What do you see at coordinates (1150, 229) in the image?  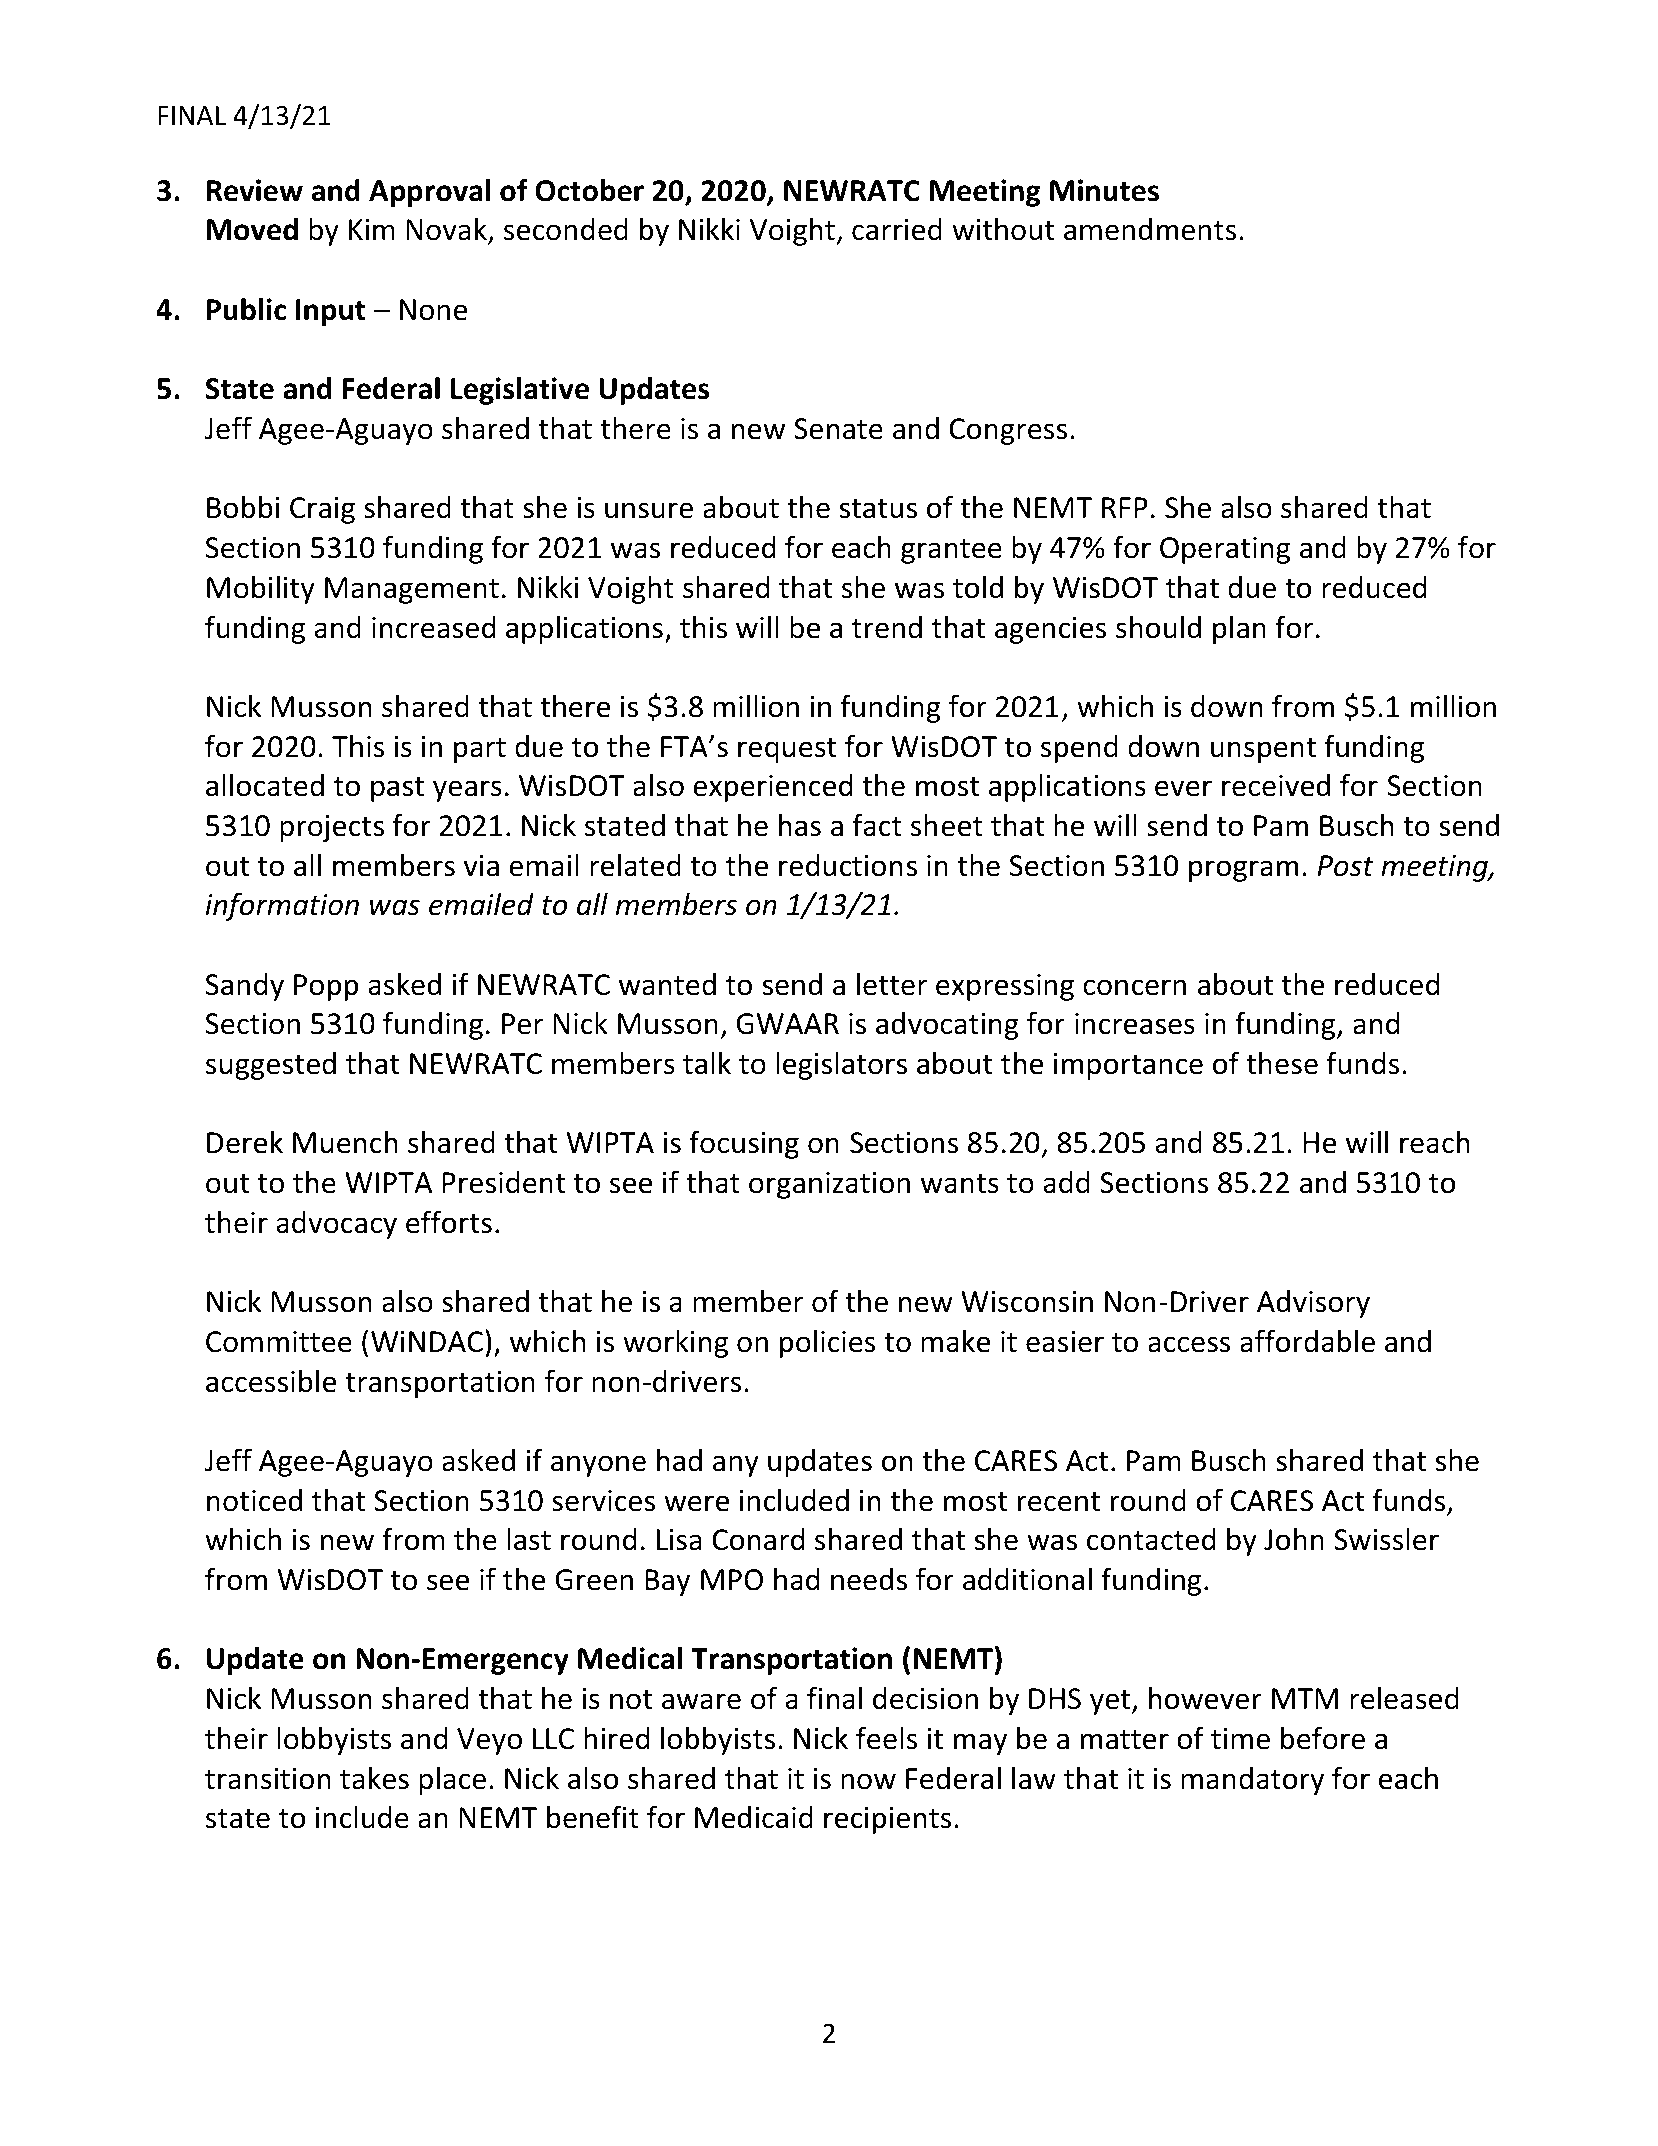 I see `amendments` at bounding box center [1150, 229].
